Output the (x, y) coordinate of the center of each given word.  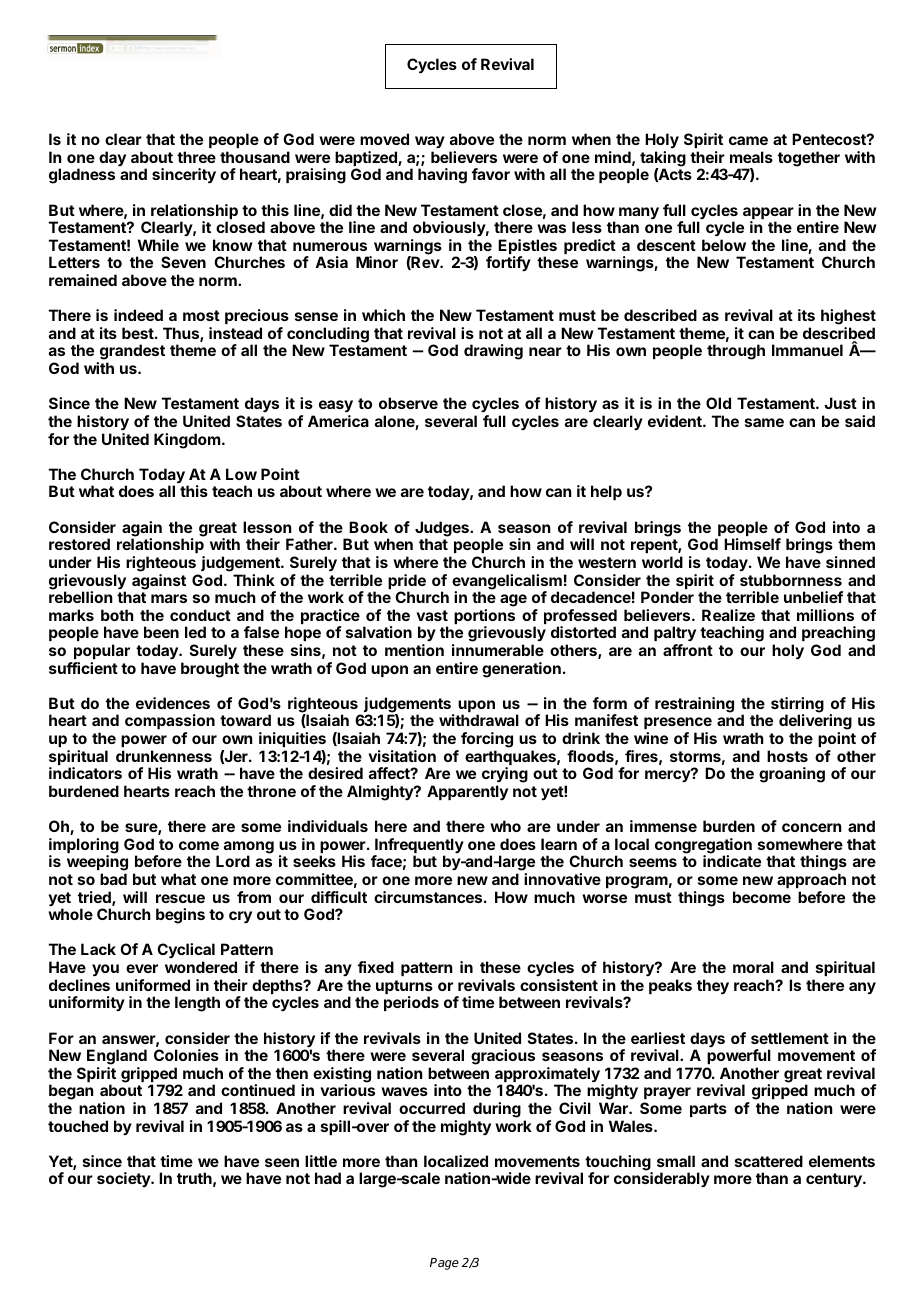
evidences (173, 703)
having (442, 176)
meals (751, 157)
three (196, 157)
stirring (797, 706)
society (124, 1179)
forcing (487, 740)
